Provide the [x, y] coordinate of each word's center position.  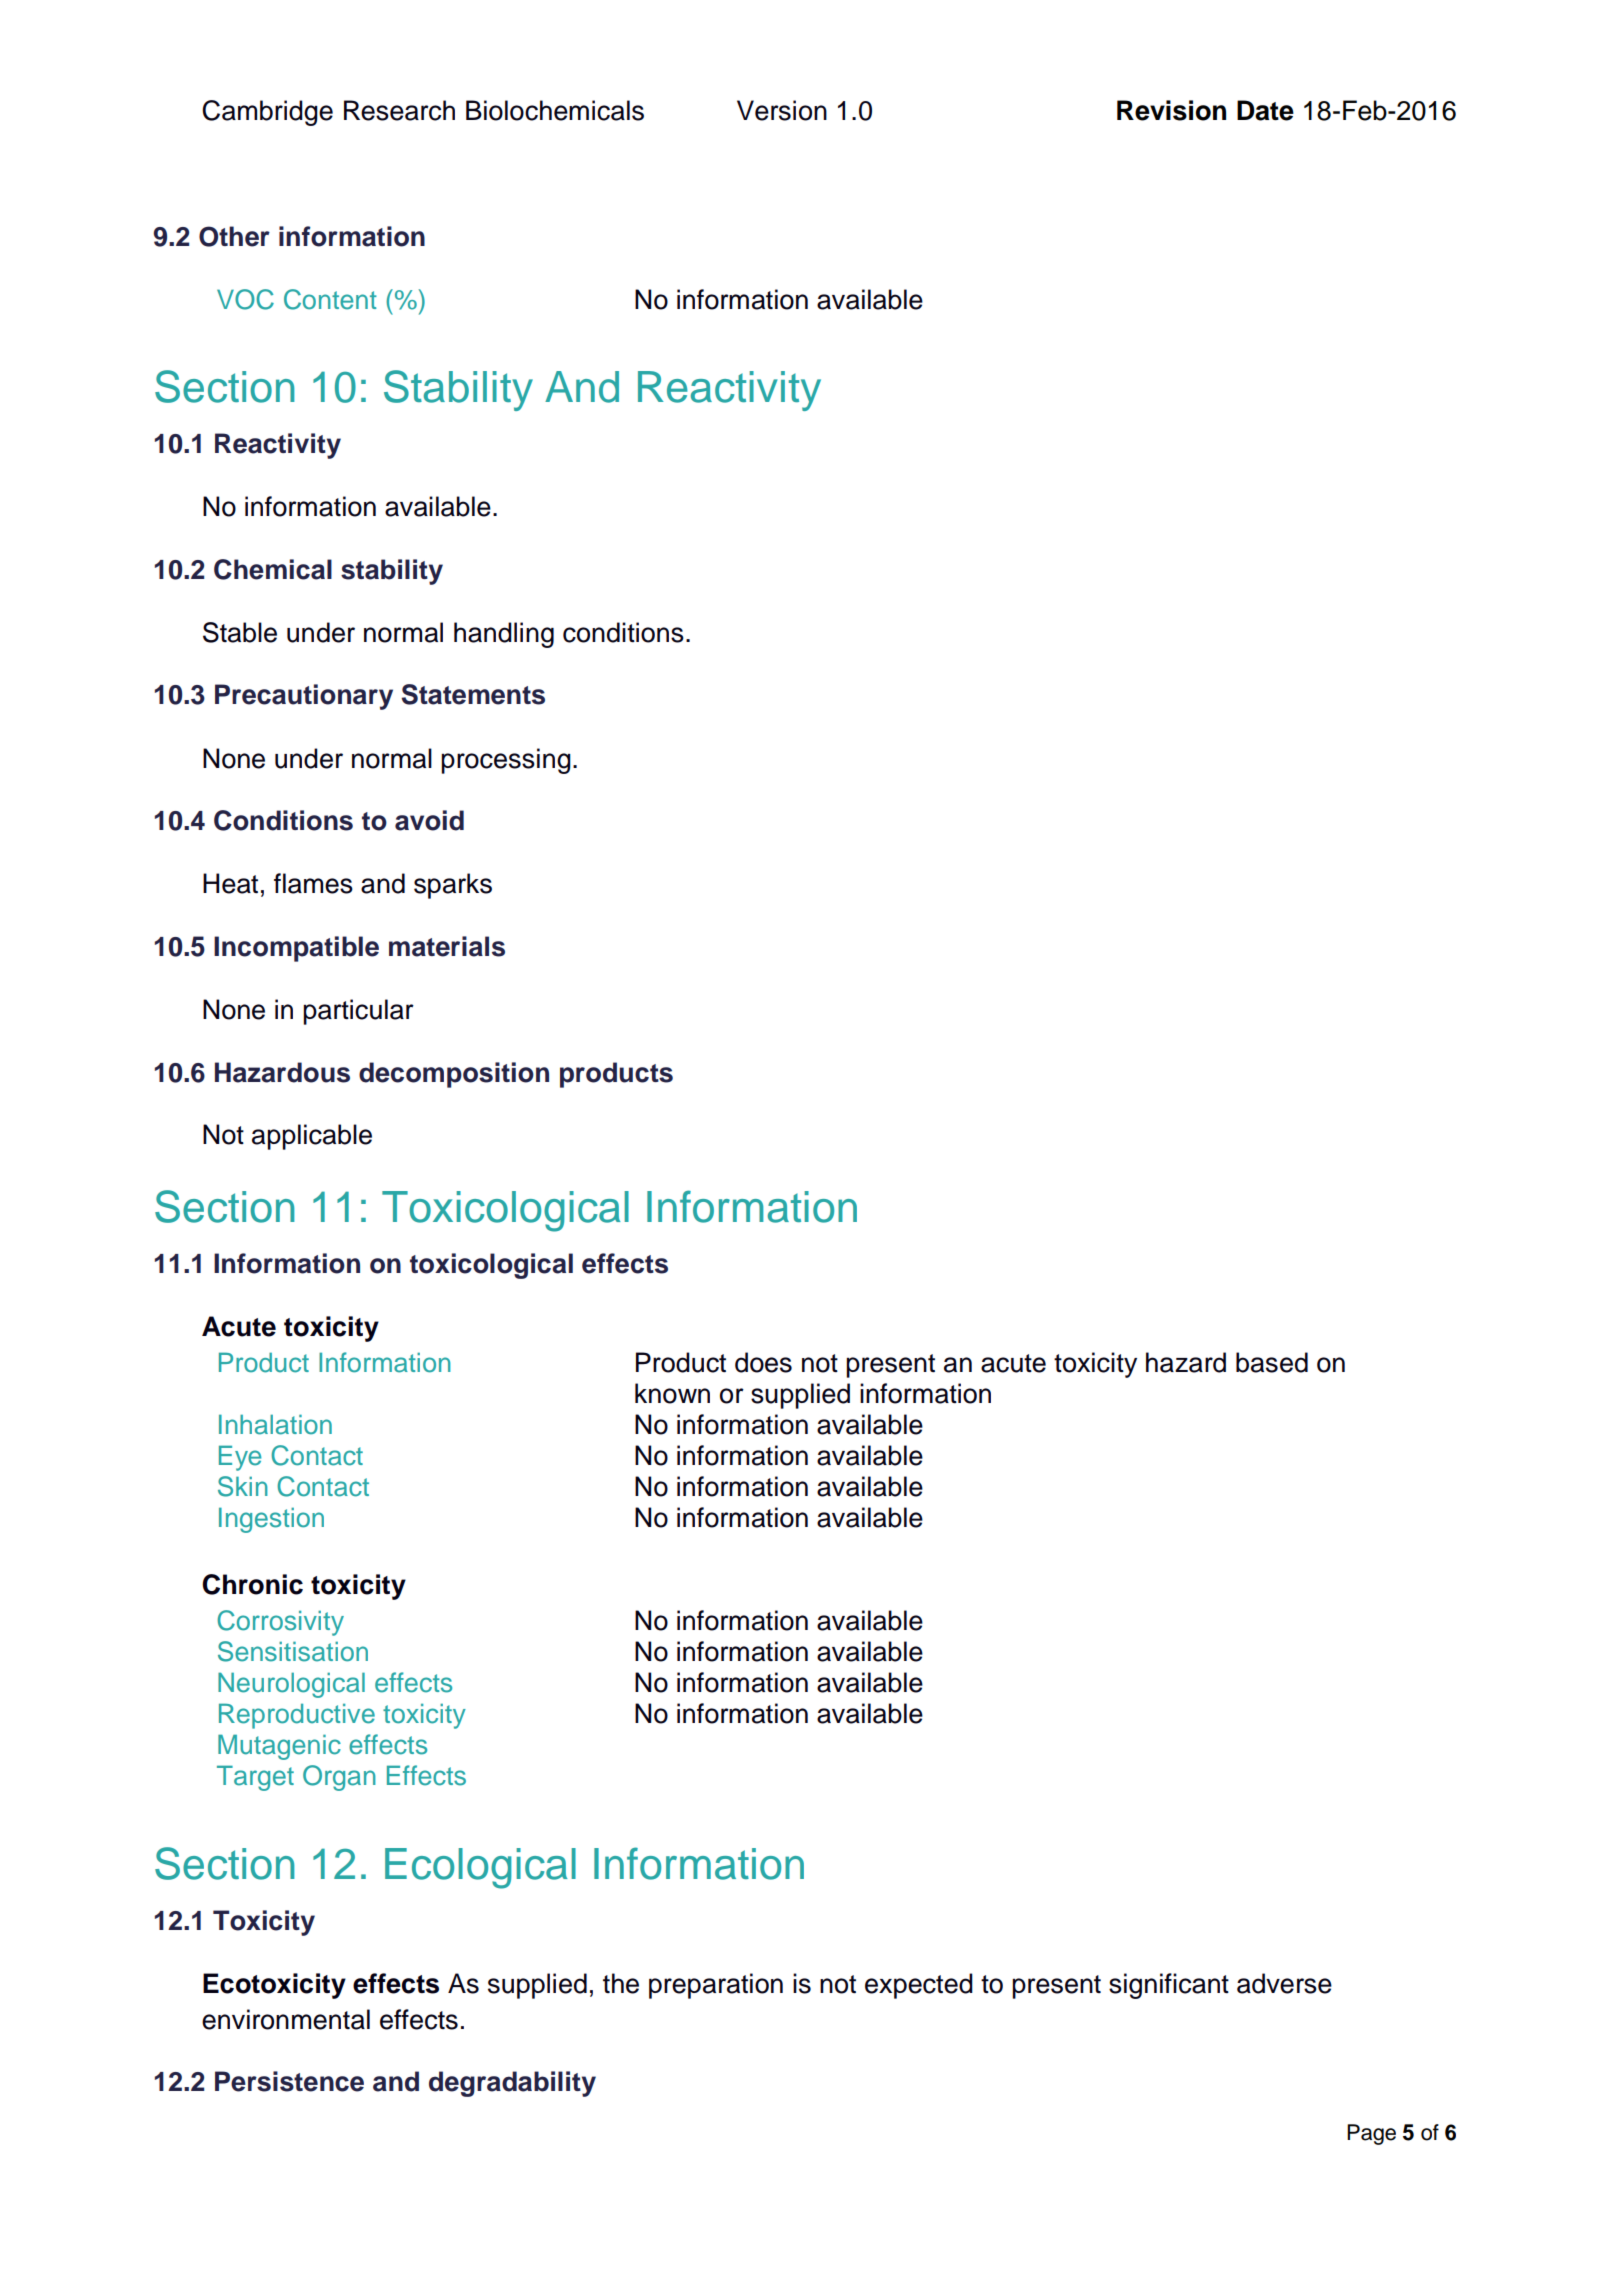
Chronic [252, 1584]
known [672, 1393]
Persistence [289, 2081]
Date [1265, 110]
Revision [1171, 110]
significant [1169, 1986]
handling [504, 635]
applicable [312, 1137]
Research [399, 110]
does [763, 1362]
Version [782, 110]
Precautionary [304, 697]
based [1272, 1362]
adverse [1284, 1983]
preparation [716, 1986]
